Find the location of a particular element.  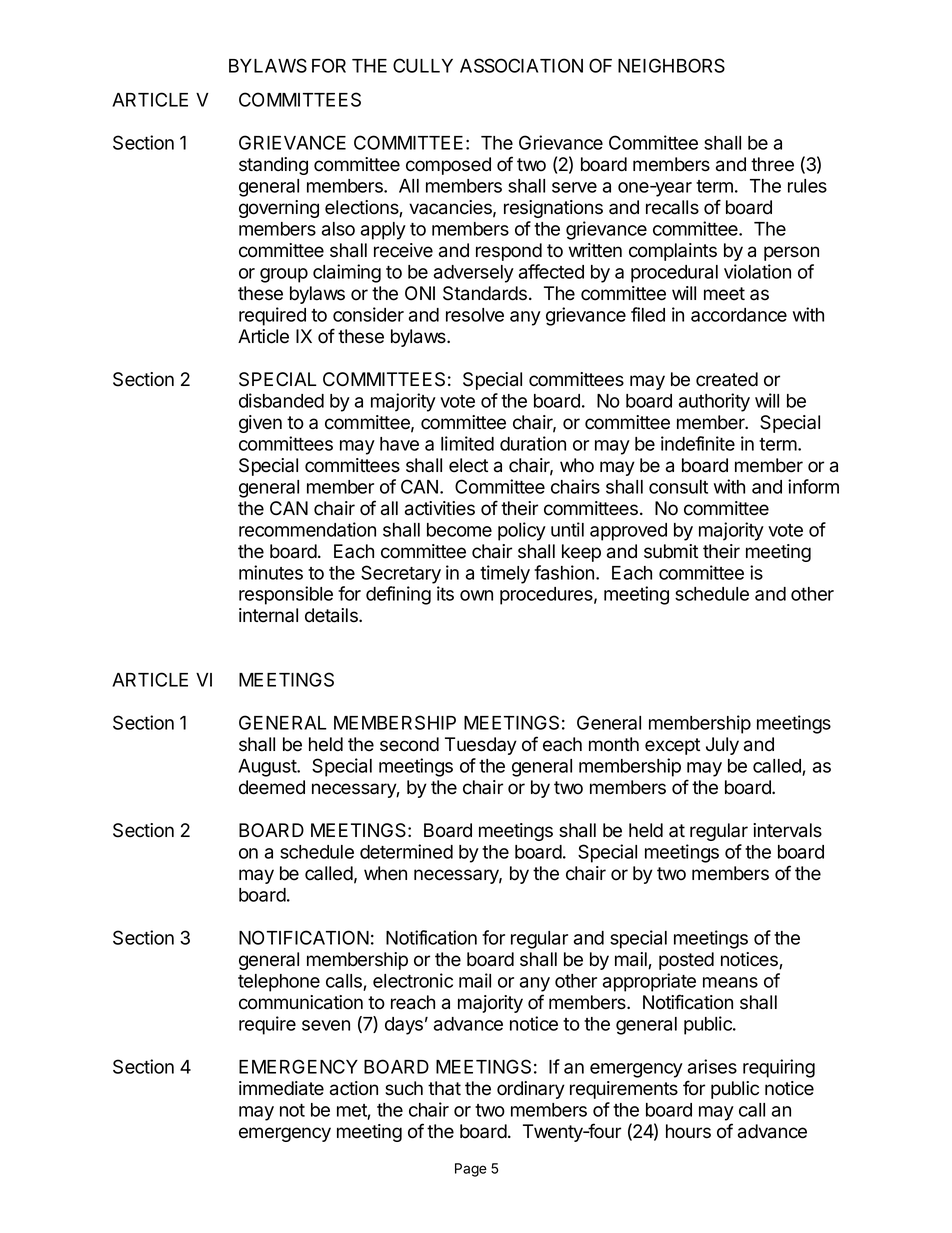

action is located at coordinates (354, 1088).
